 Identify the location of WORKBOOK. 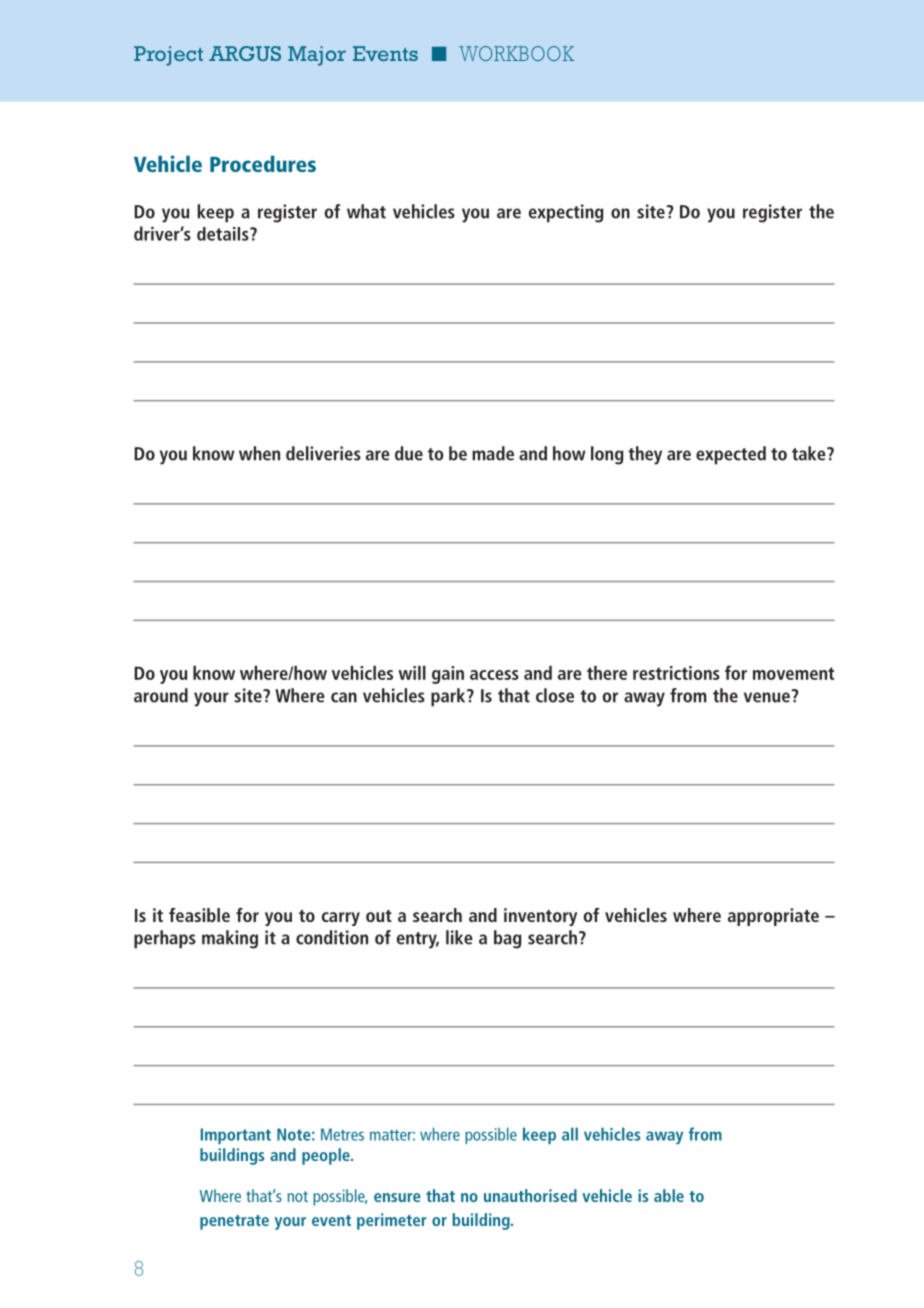
(516, 53).
